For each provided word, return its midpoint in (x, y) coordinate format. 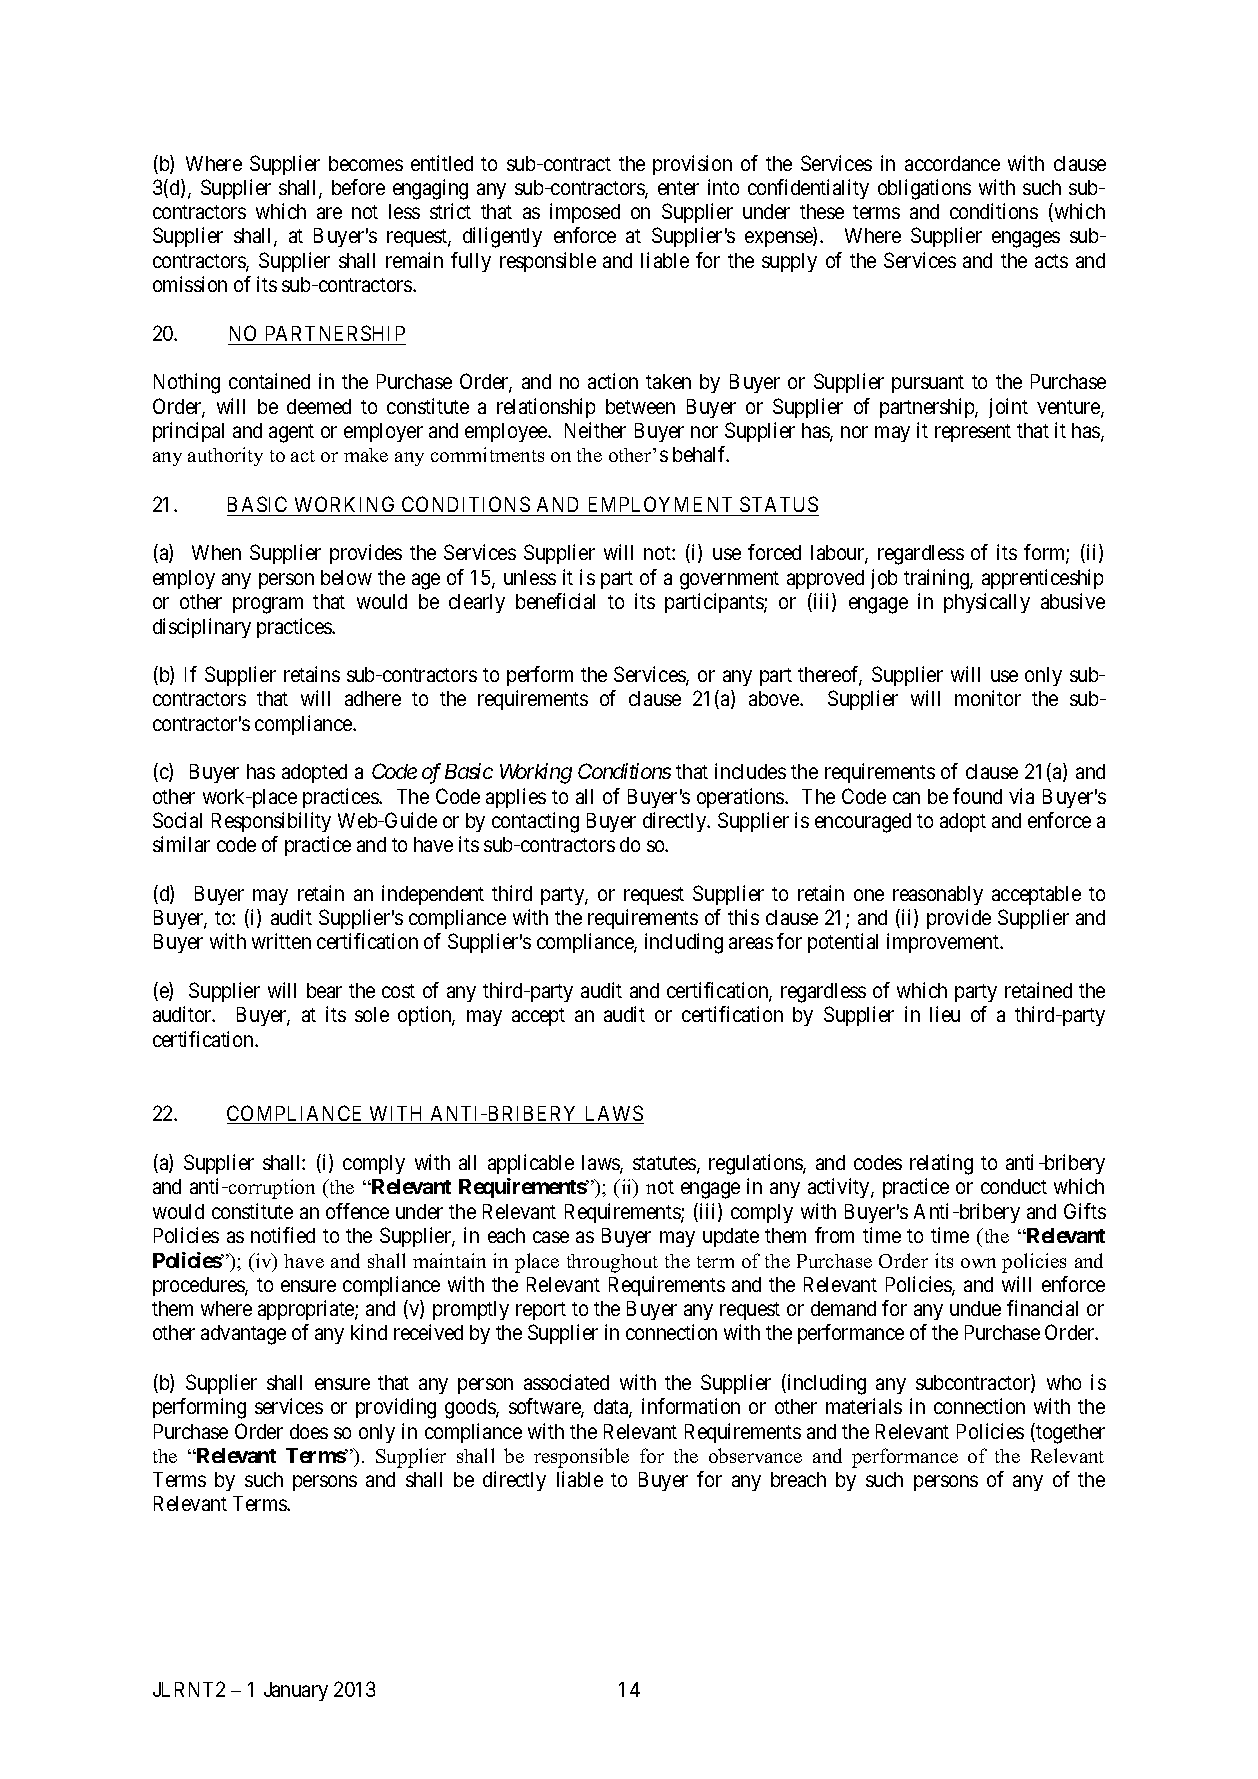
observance (755, 1455)
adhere (373, 698)
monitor (988, 698)
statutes (665, 1164)
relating (941, 1164)
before (358, 187)
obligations (924, 189)
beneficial (555, 601)
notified (283, 1235)
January (296, 1691)
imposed (585, 213)
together (1069, 1433)
